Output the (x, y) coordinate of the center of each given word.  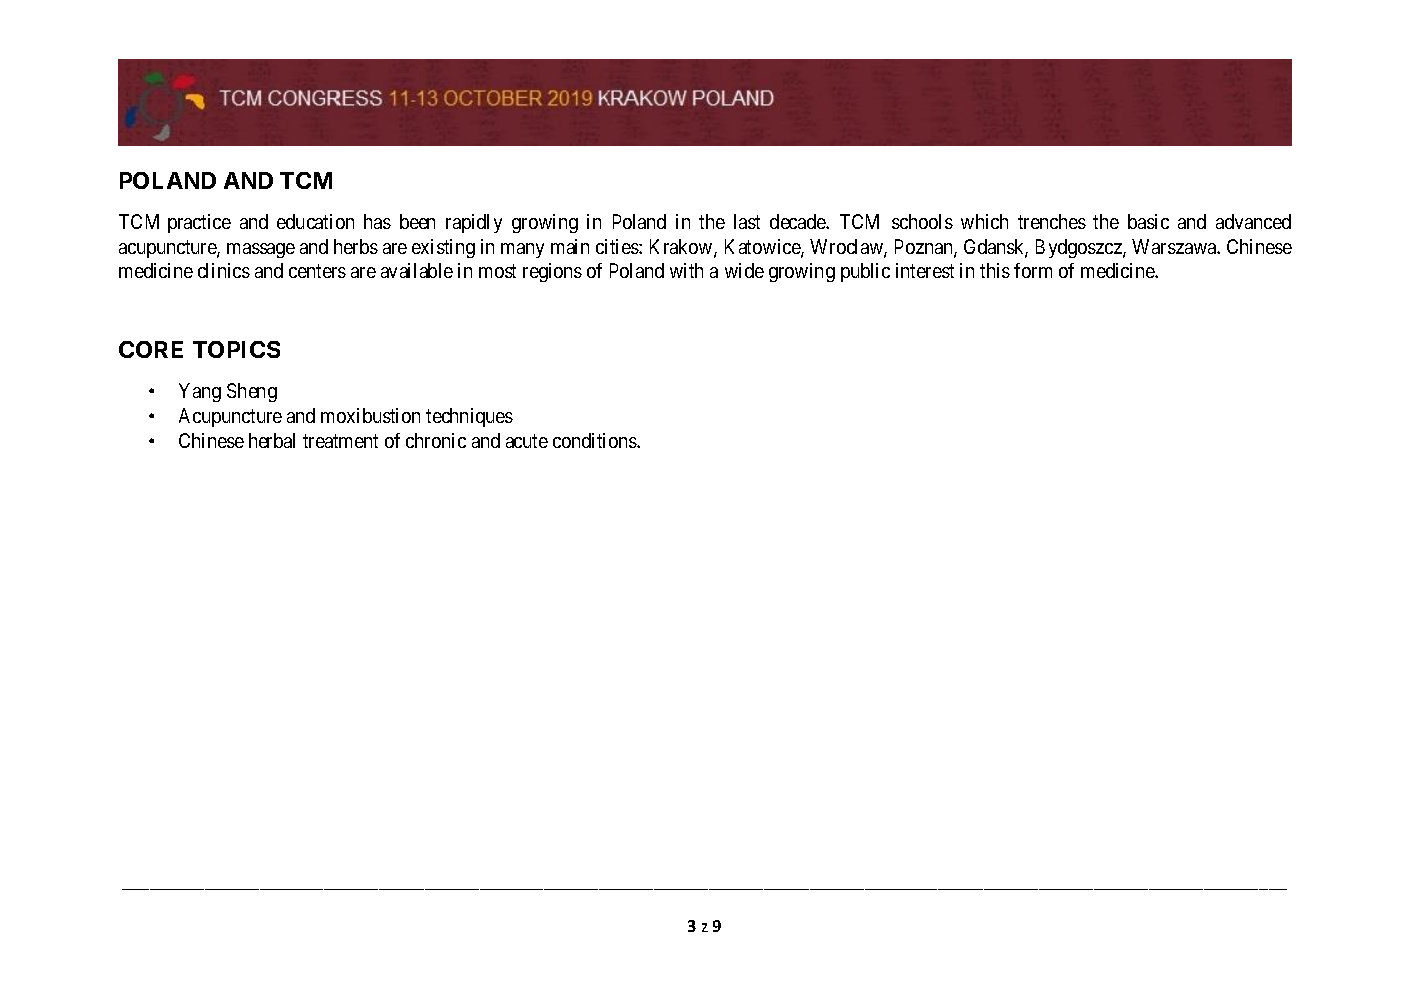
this (995, 270)
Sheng (252, 392)
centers (317, 271)
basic (1148, 221)
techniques (469, 417)
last (747, 221)
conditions (595, 440)
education (315, 221)
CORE (151, 349)
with (686, 270)
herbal (272, 440)
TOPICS (236, 349)
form (1033, 270)
